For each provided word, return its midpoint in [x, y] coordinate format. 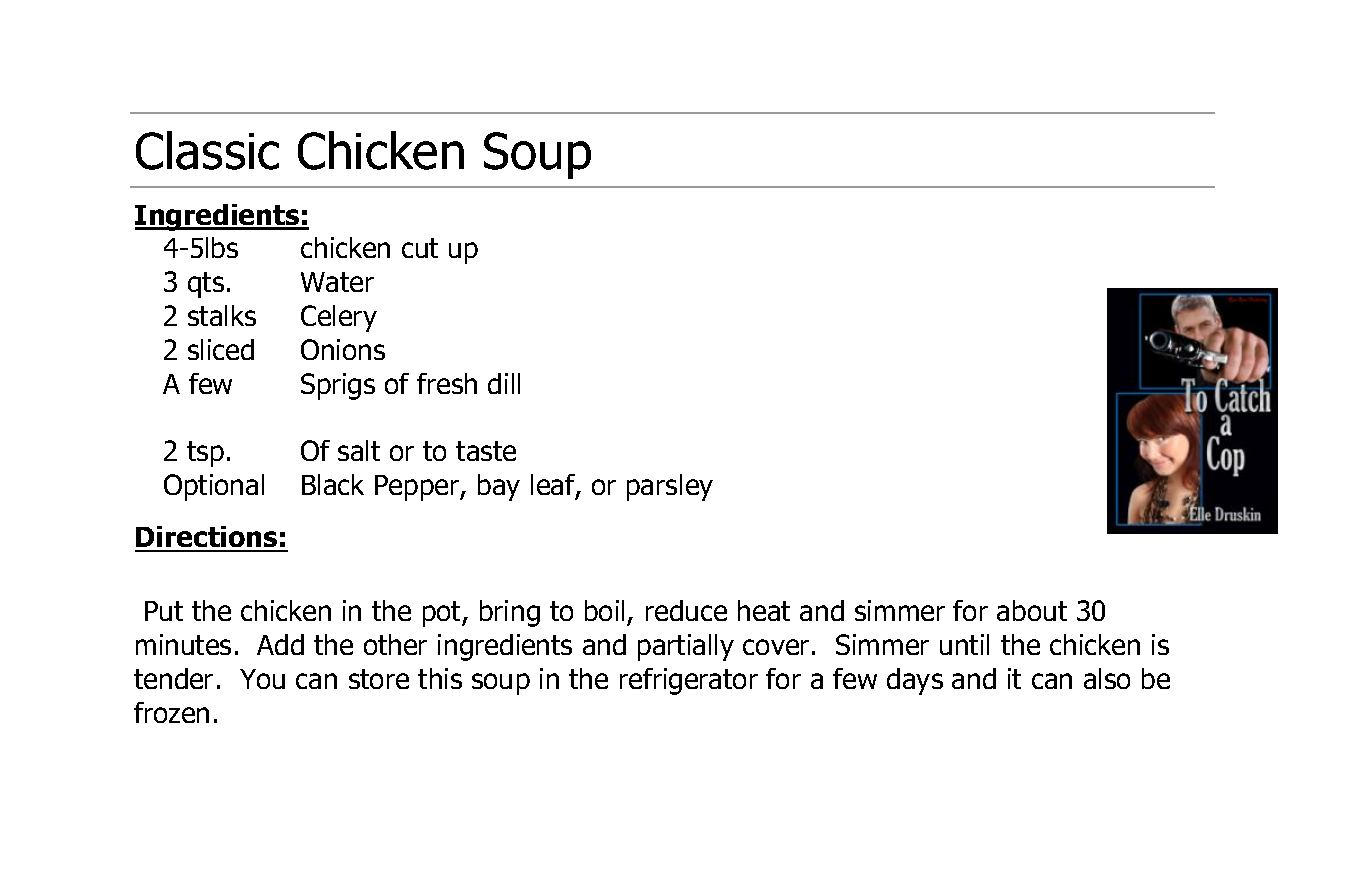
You [262, 679]
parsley [670, 487]
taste [486, 451]
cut [420, 248]
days [915, 681]
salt [359, 450]
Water [337, 282]
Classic [207, 150]
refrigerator [689, 681]
